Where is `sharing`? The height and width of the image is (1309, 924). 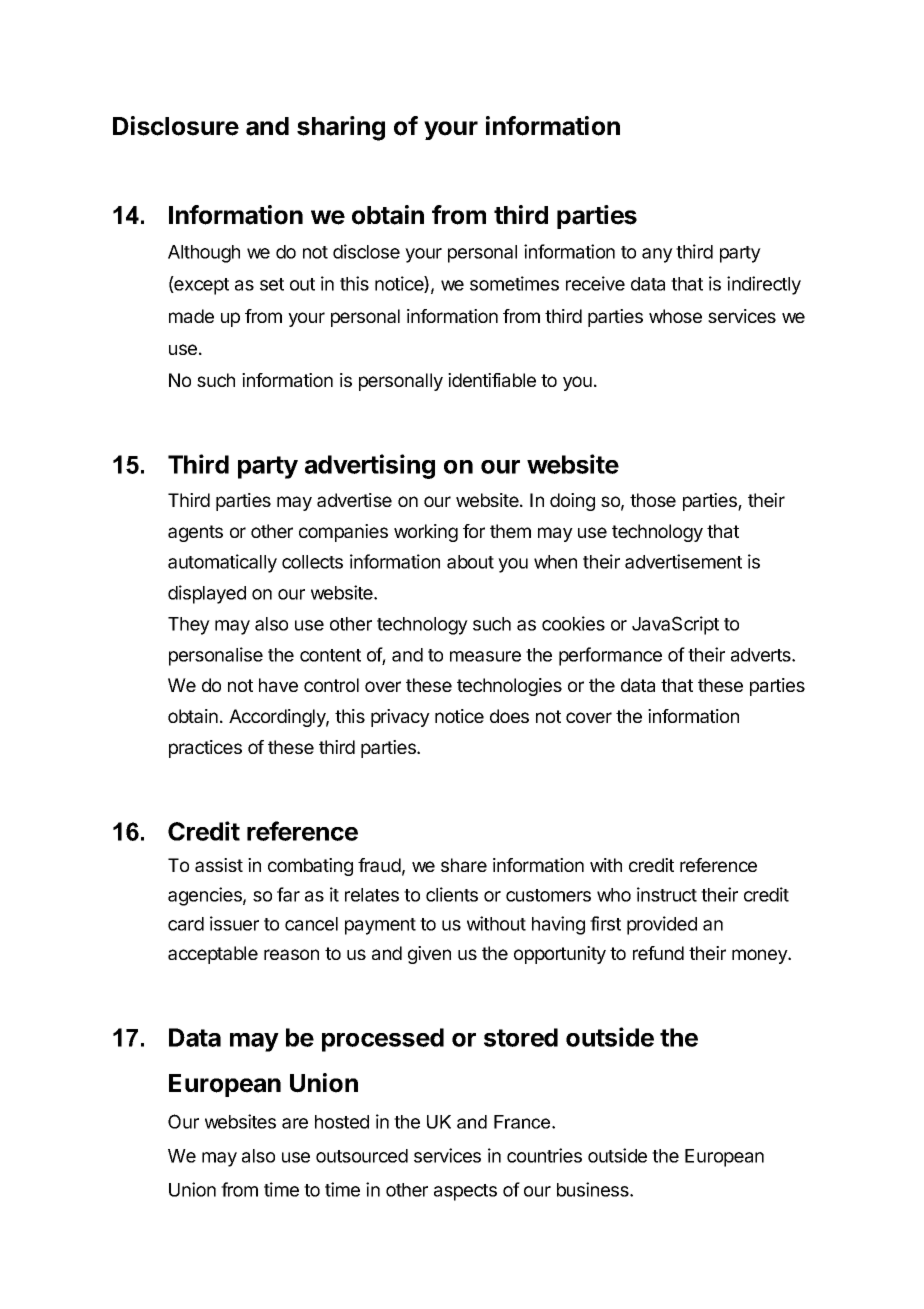 sharing is located at coordinates (341, 128).
